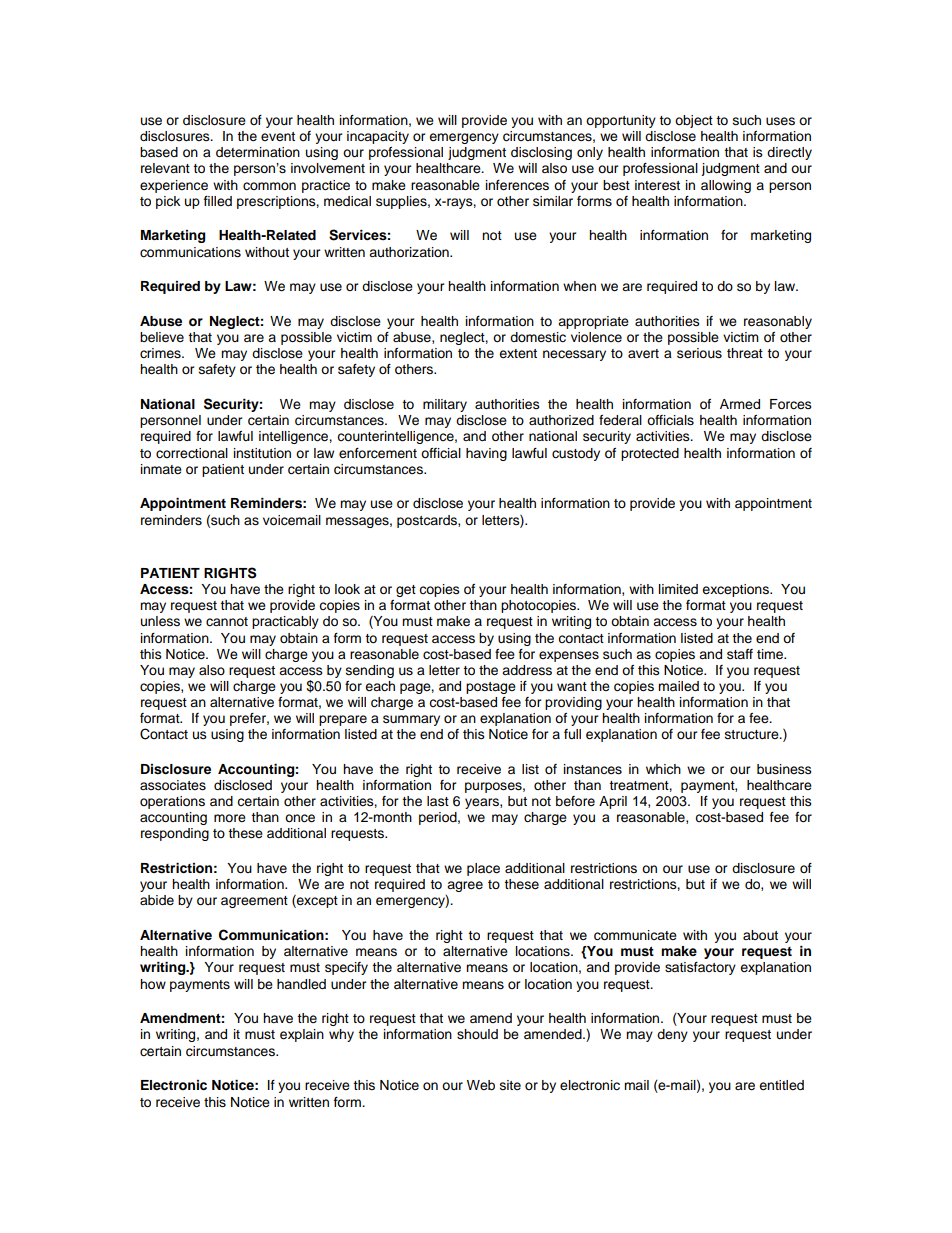  What do you see at coordinates (694, 121) in the image?
I see `object` at bounding box center [694, 121].
